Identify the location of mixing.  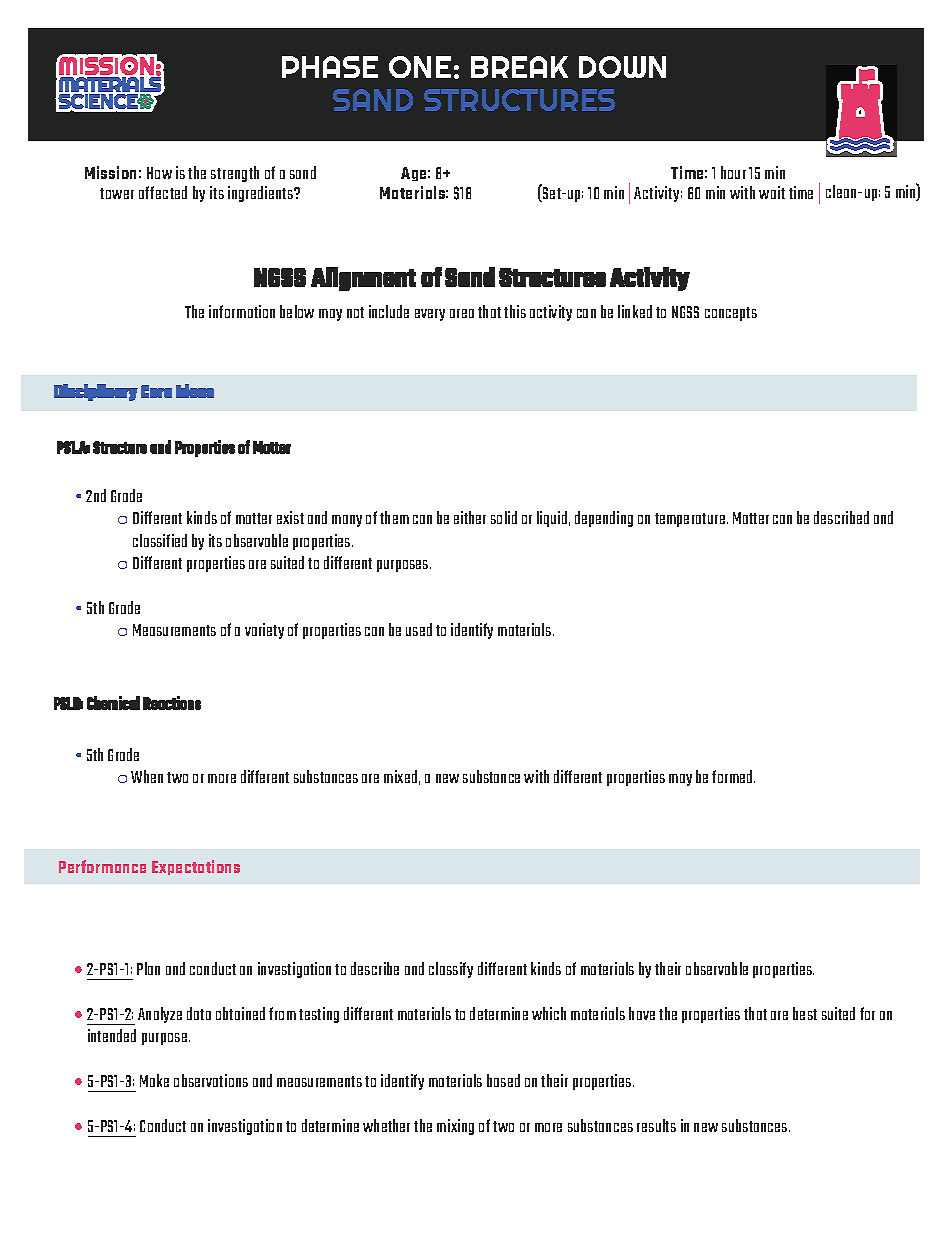
(455, 1127).
